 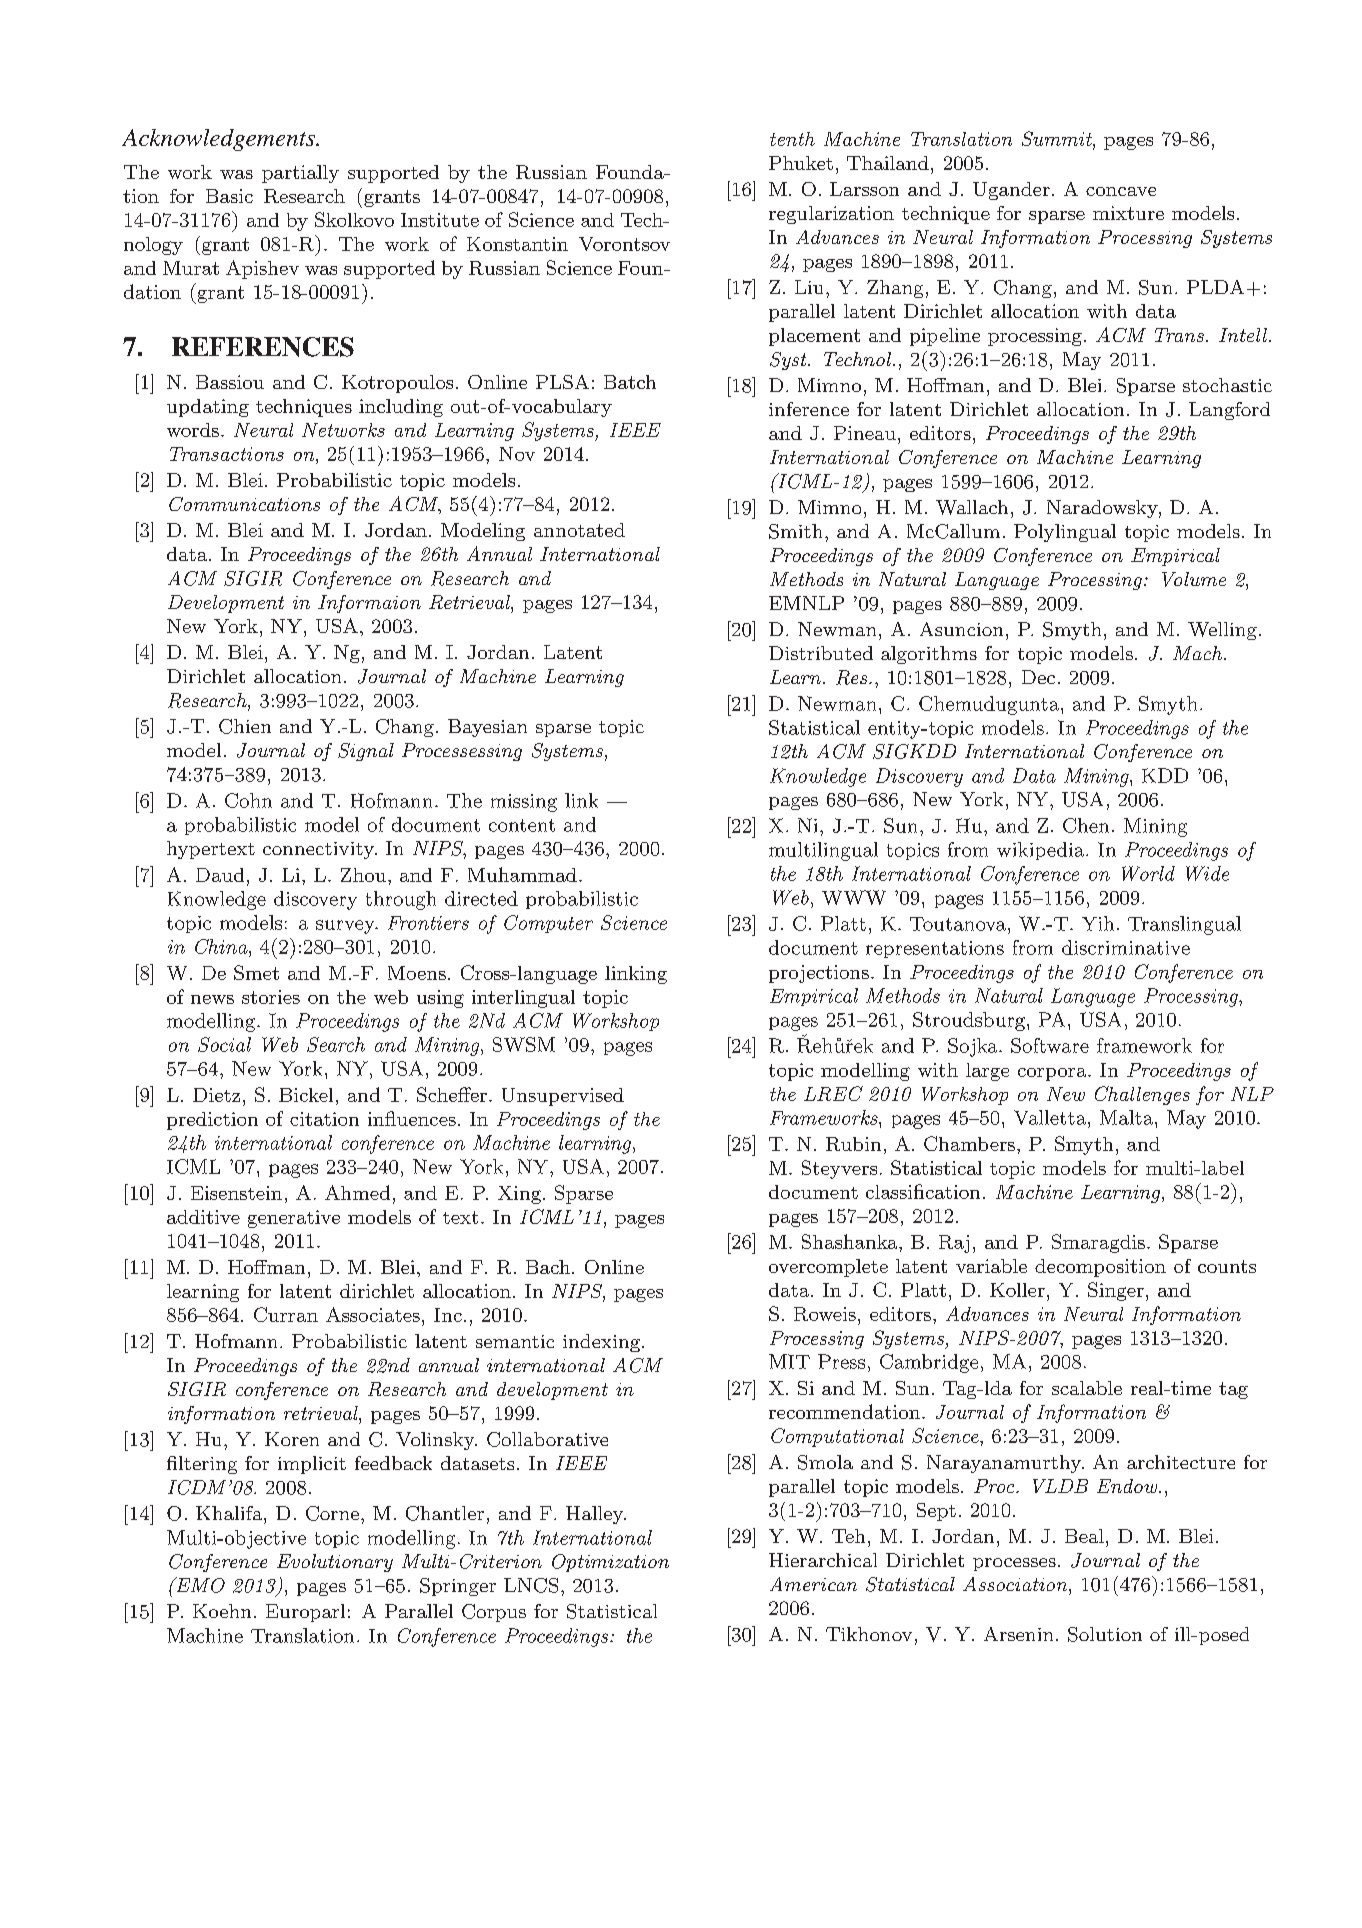 I want to click on connectivity, so click(x=319, y=850).
